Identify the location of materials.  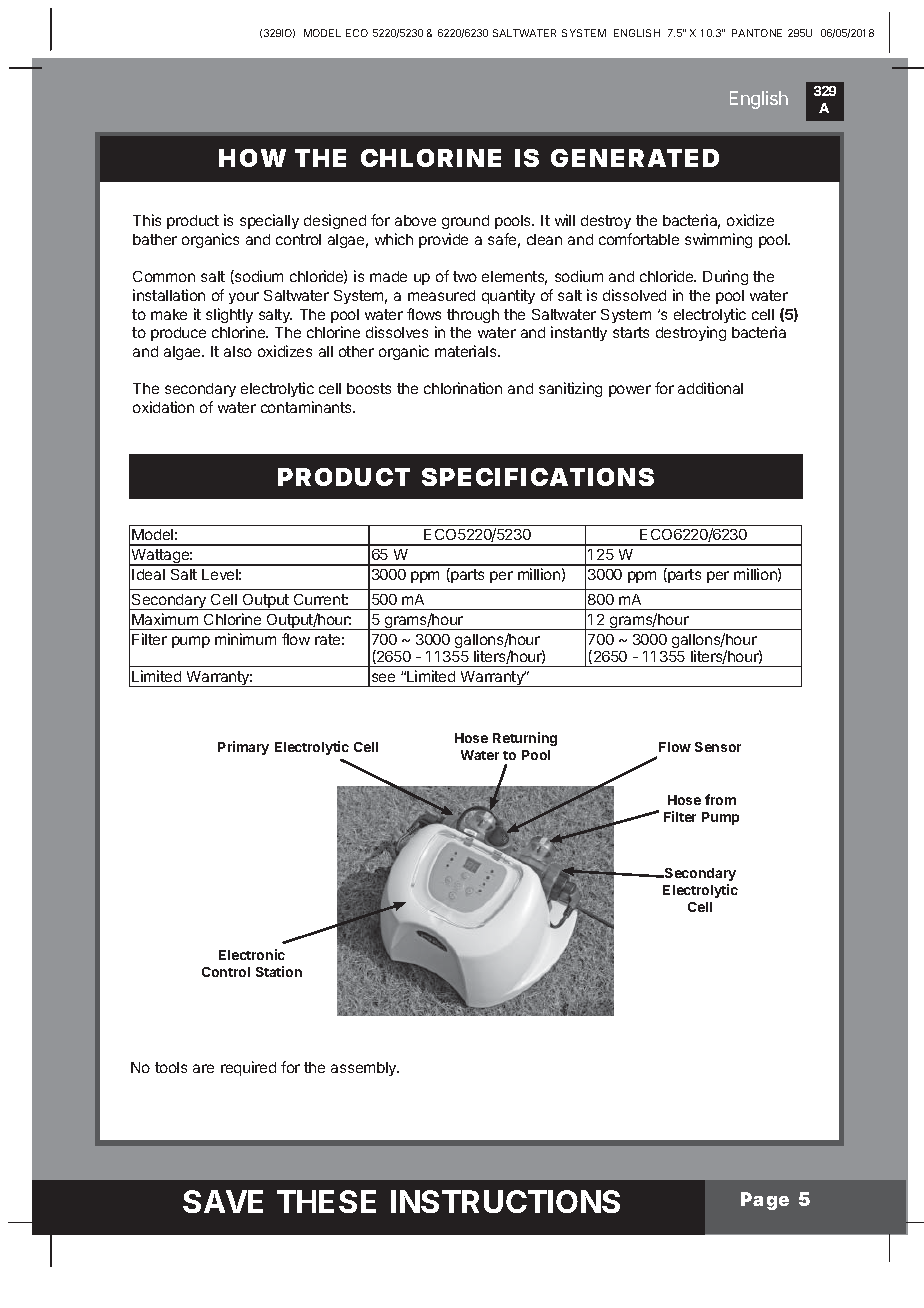
(467, 351).
